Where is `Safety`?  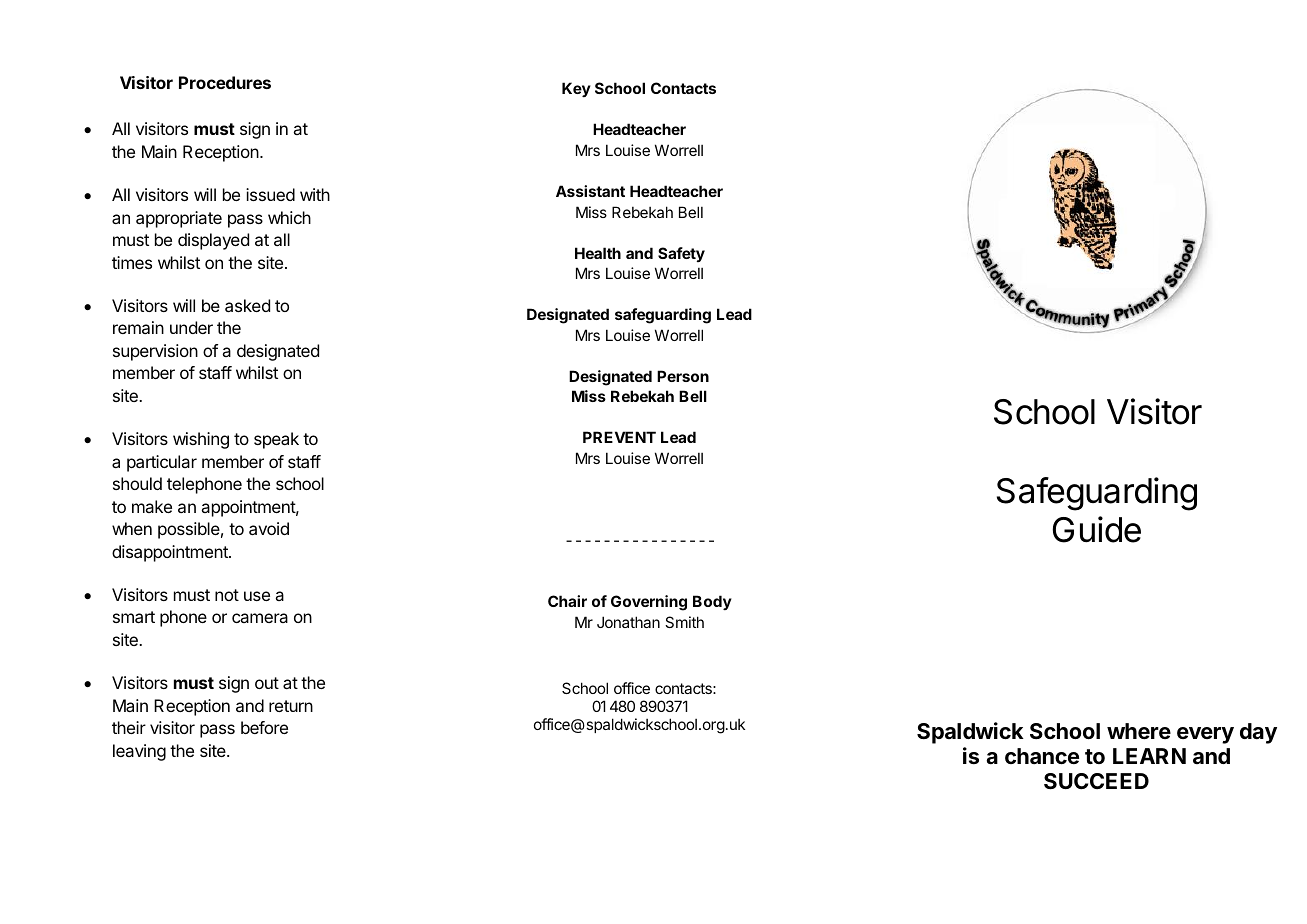 Safety is located at coordinates (681, 254).
